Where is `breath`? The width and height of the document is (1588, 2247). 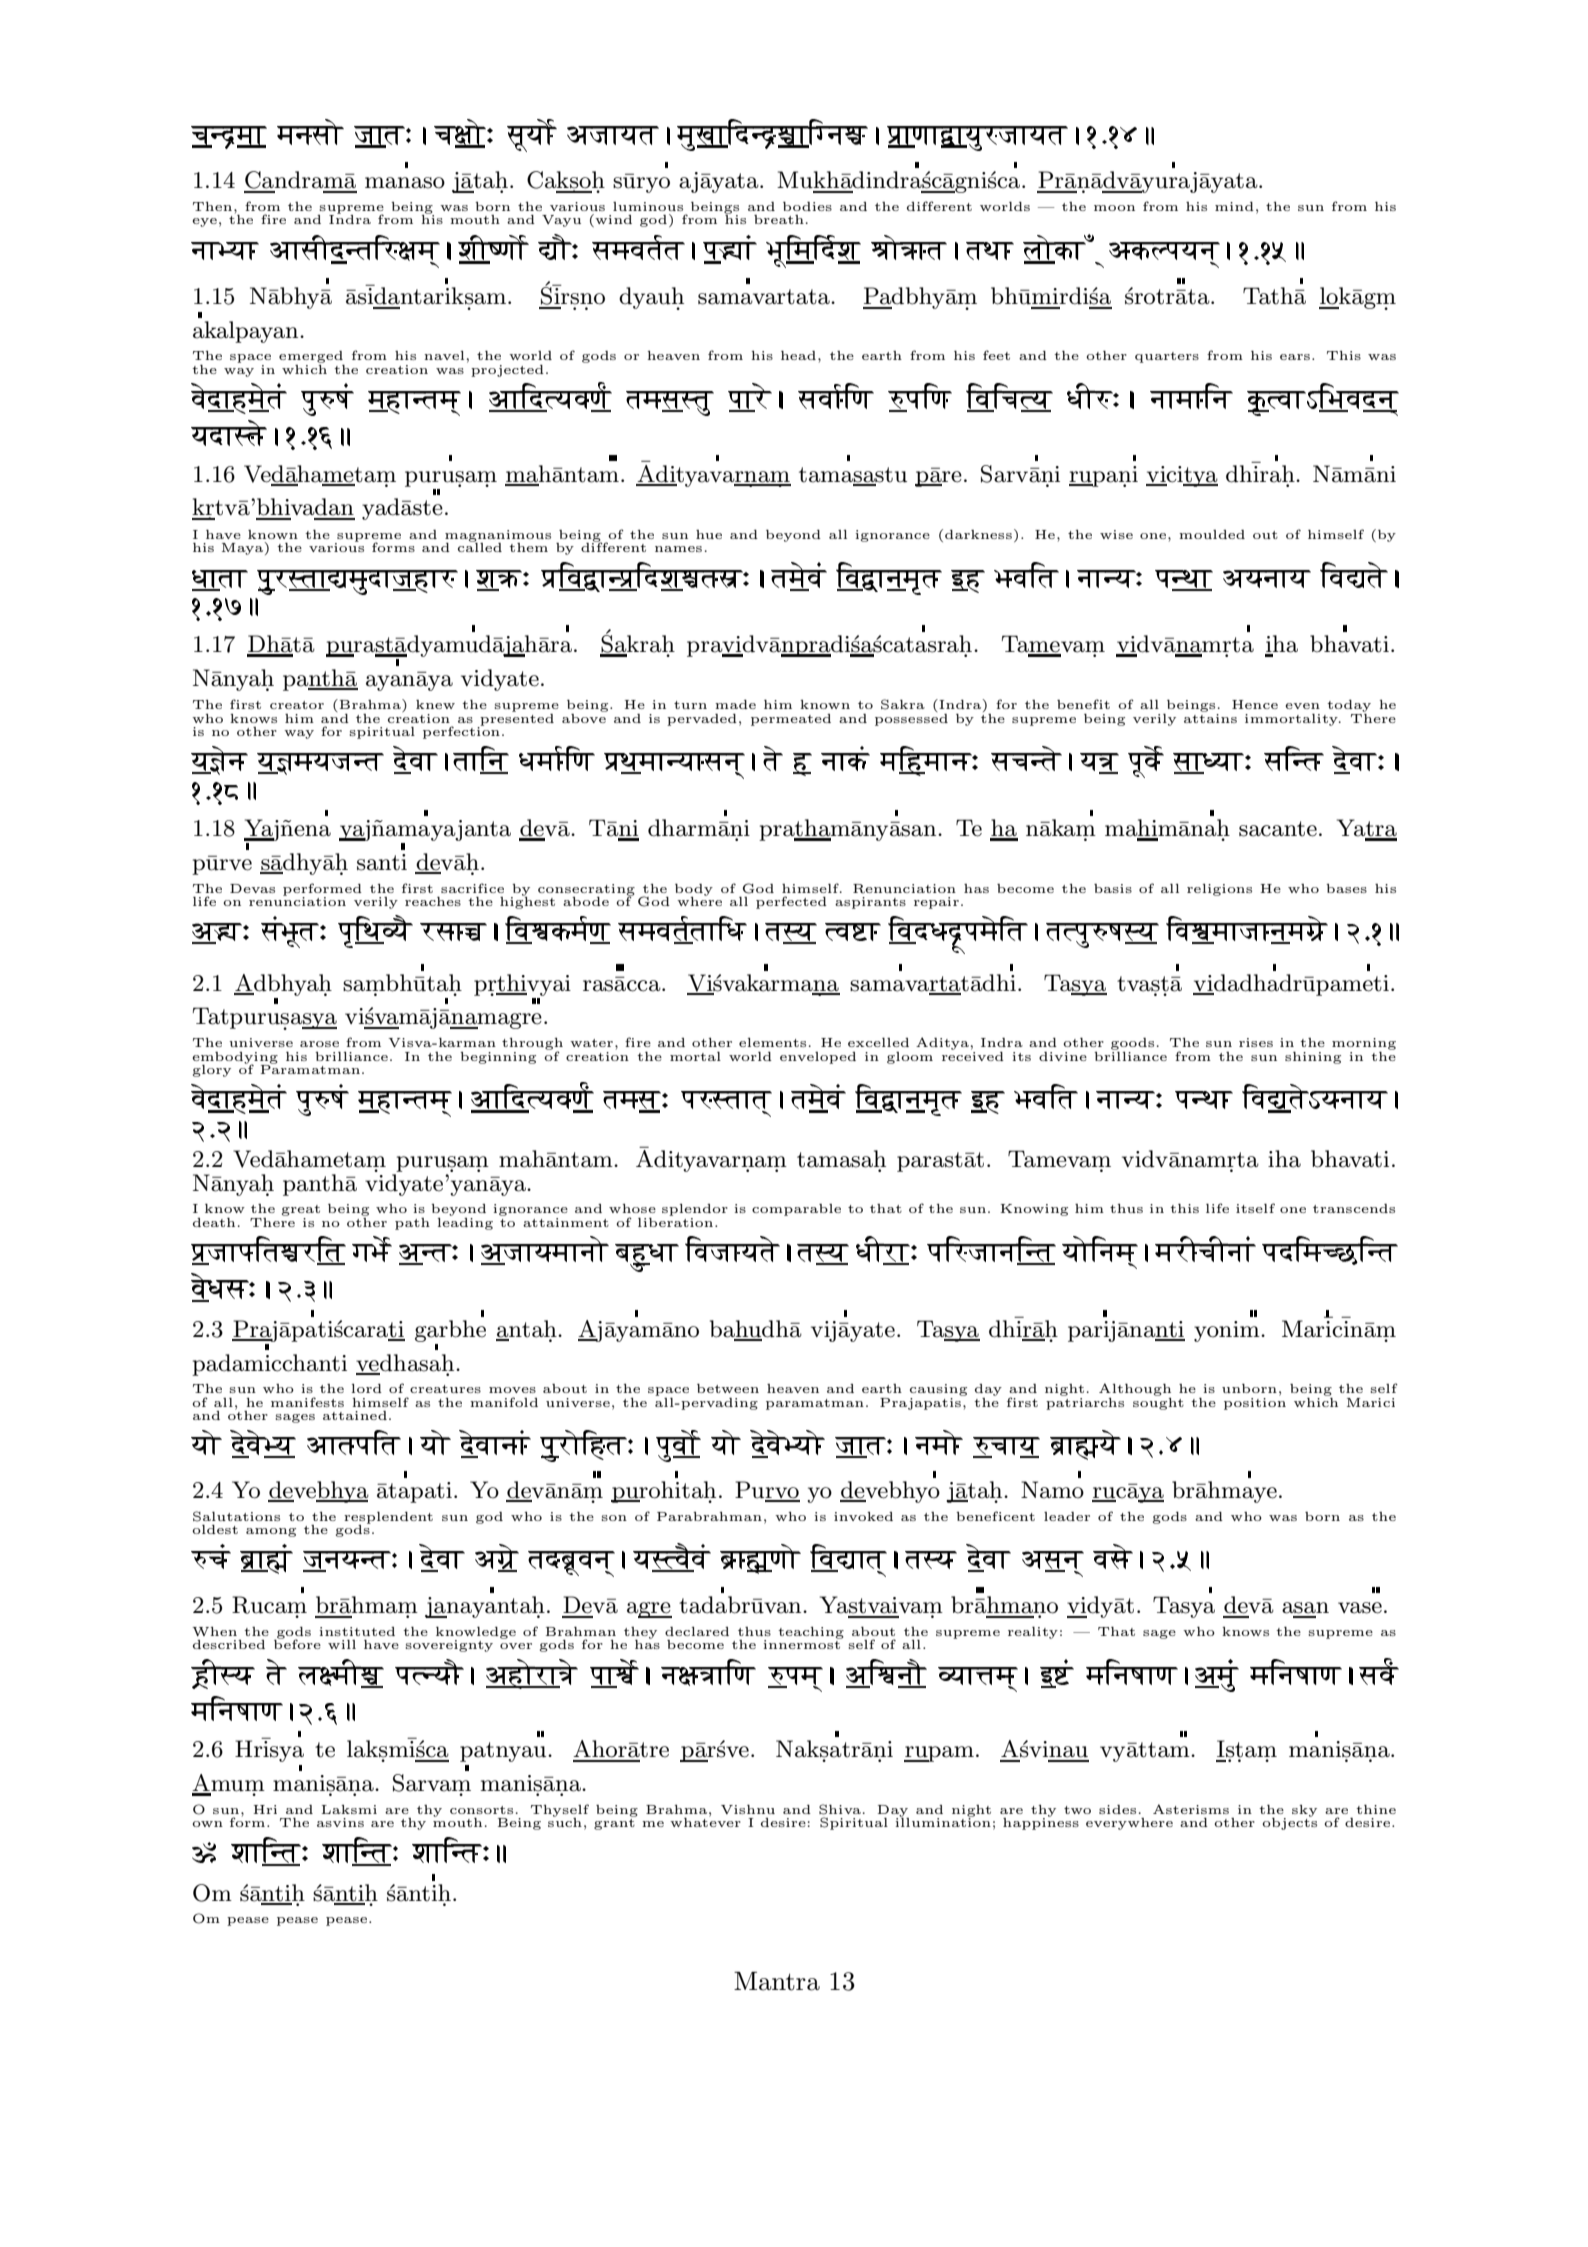
breath is located at coordinates (779, 219).
